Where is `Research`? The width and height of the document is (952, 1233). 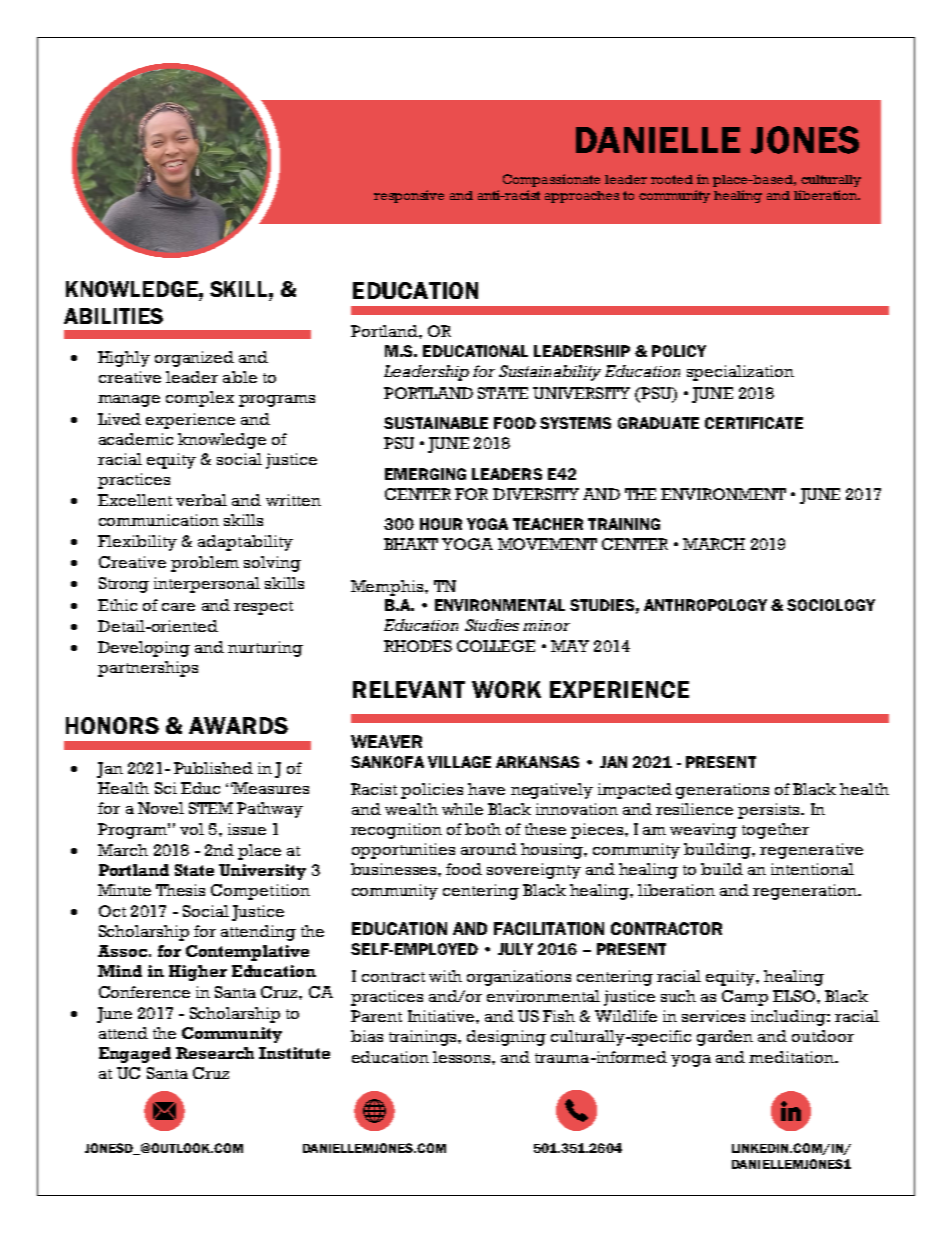
Research is located at coordinates (215, 1053).
